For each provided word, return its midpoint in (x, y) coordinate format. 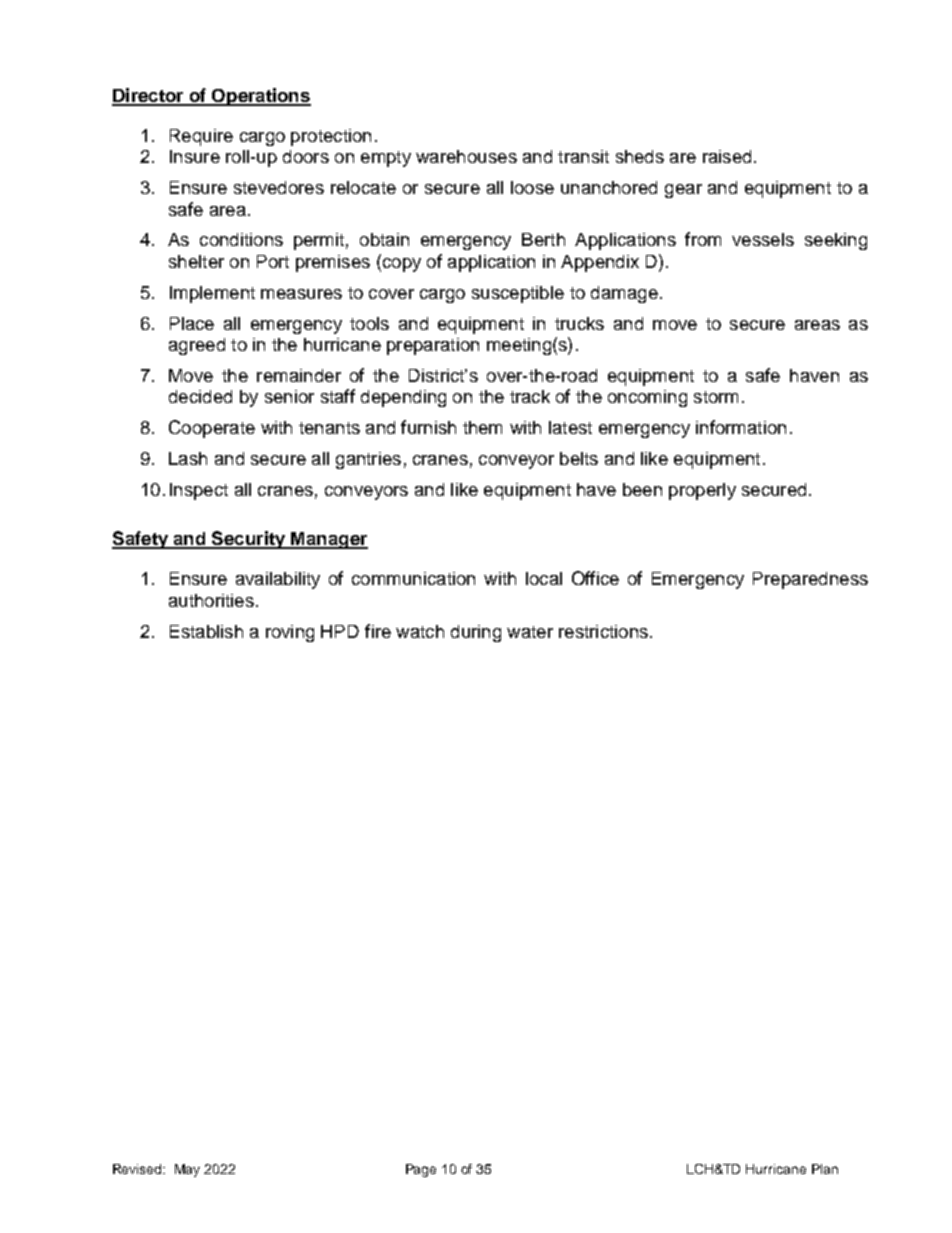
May (187, 1170)
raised (727, 156)
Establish (206, 631)
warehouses (466, 156)
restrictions (603, 631)
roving (290, 633)
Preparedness (810, 580)
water (530, 632)
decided (200, 396)
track (530, 396)
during (476, 633)
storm (716, 397)
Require (201, 137)
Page (421, 1170)
